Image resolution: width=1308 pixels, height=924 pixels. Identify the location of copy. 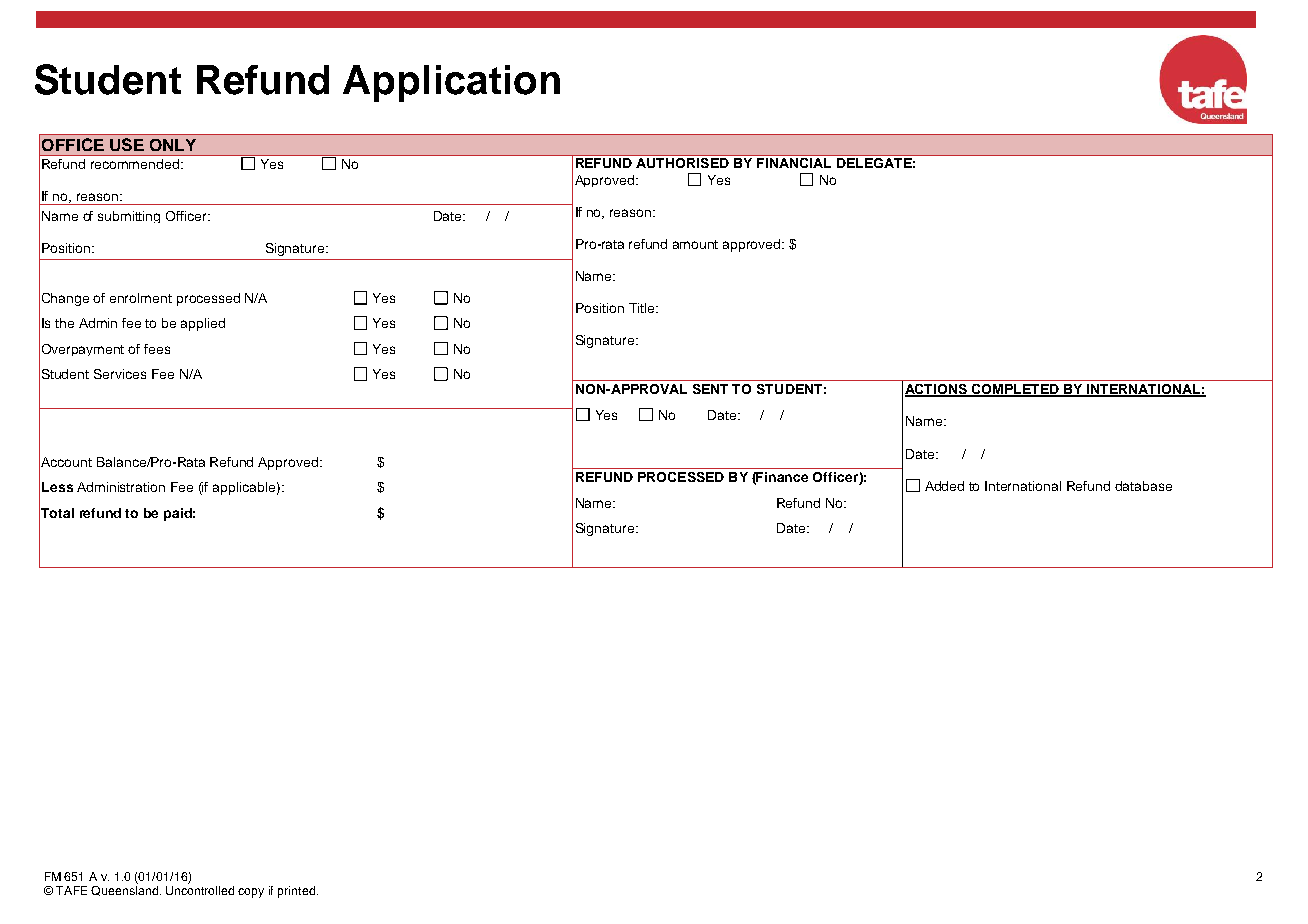
(251, 893).
